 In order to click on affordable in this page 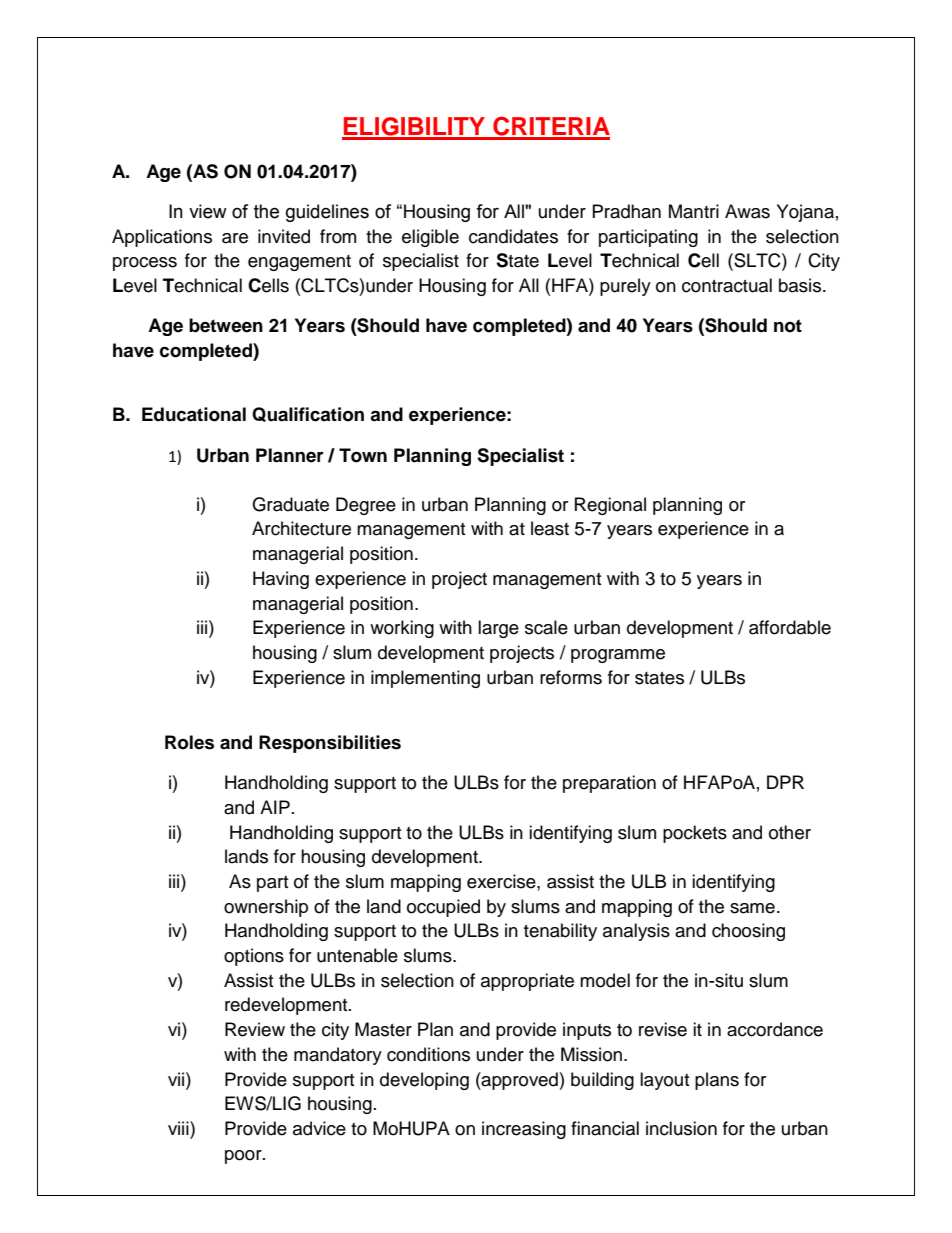, I will do `click(790, 627)`.
